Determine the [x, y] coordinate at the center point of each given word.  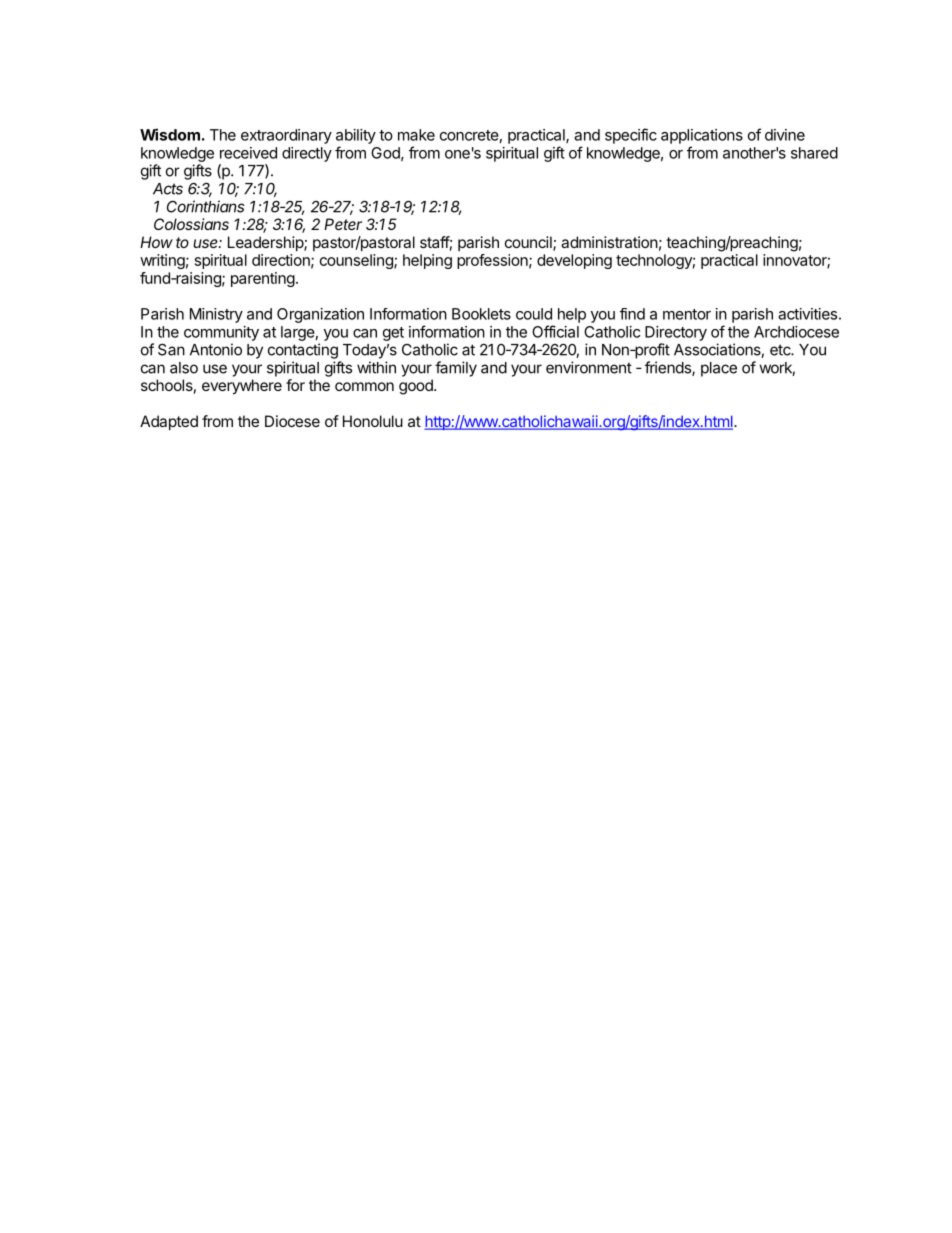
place [719, 369]
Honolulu [373, 421]
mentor [687, 314]
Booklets [481, 314]
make [416, 135]
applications [702, 136]
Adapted [169, 422]
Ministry [216, 315]
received [248, 153]
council [529, 243]
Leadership [266, 243]
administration [609, 242]
